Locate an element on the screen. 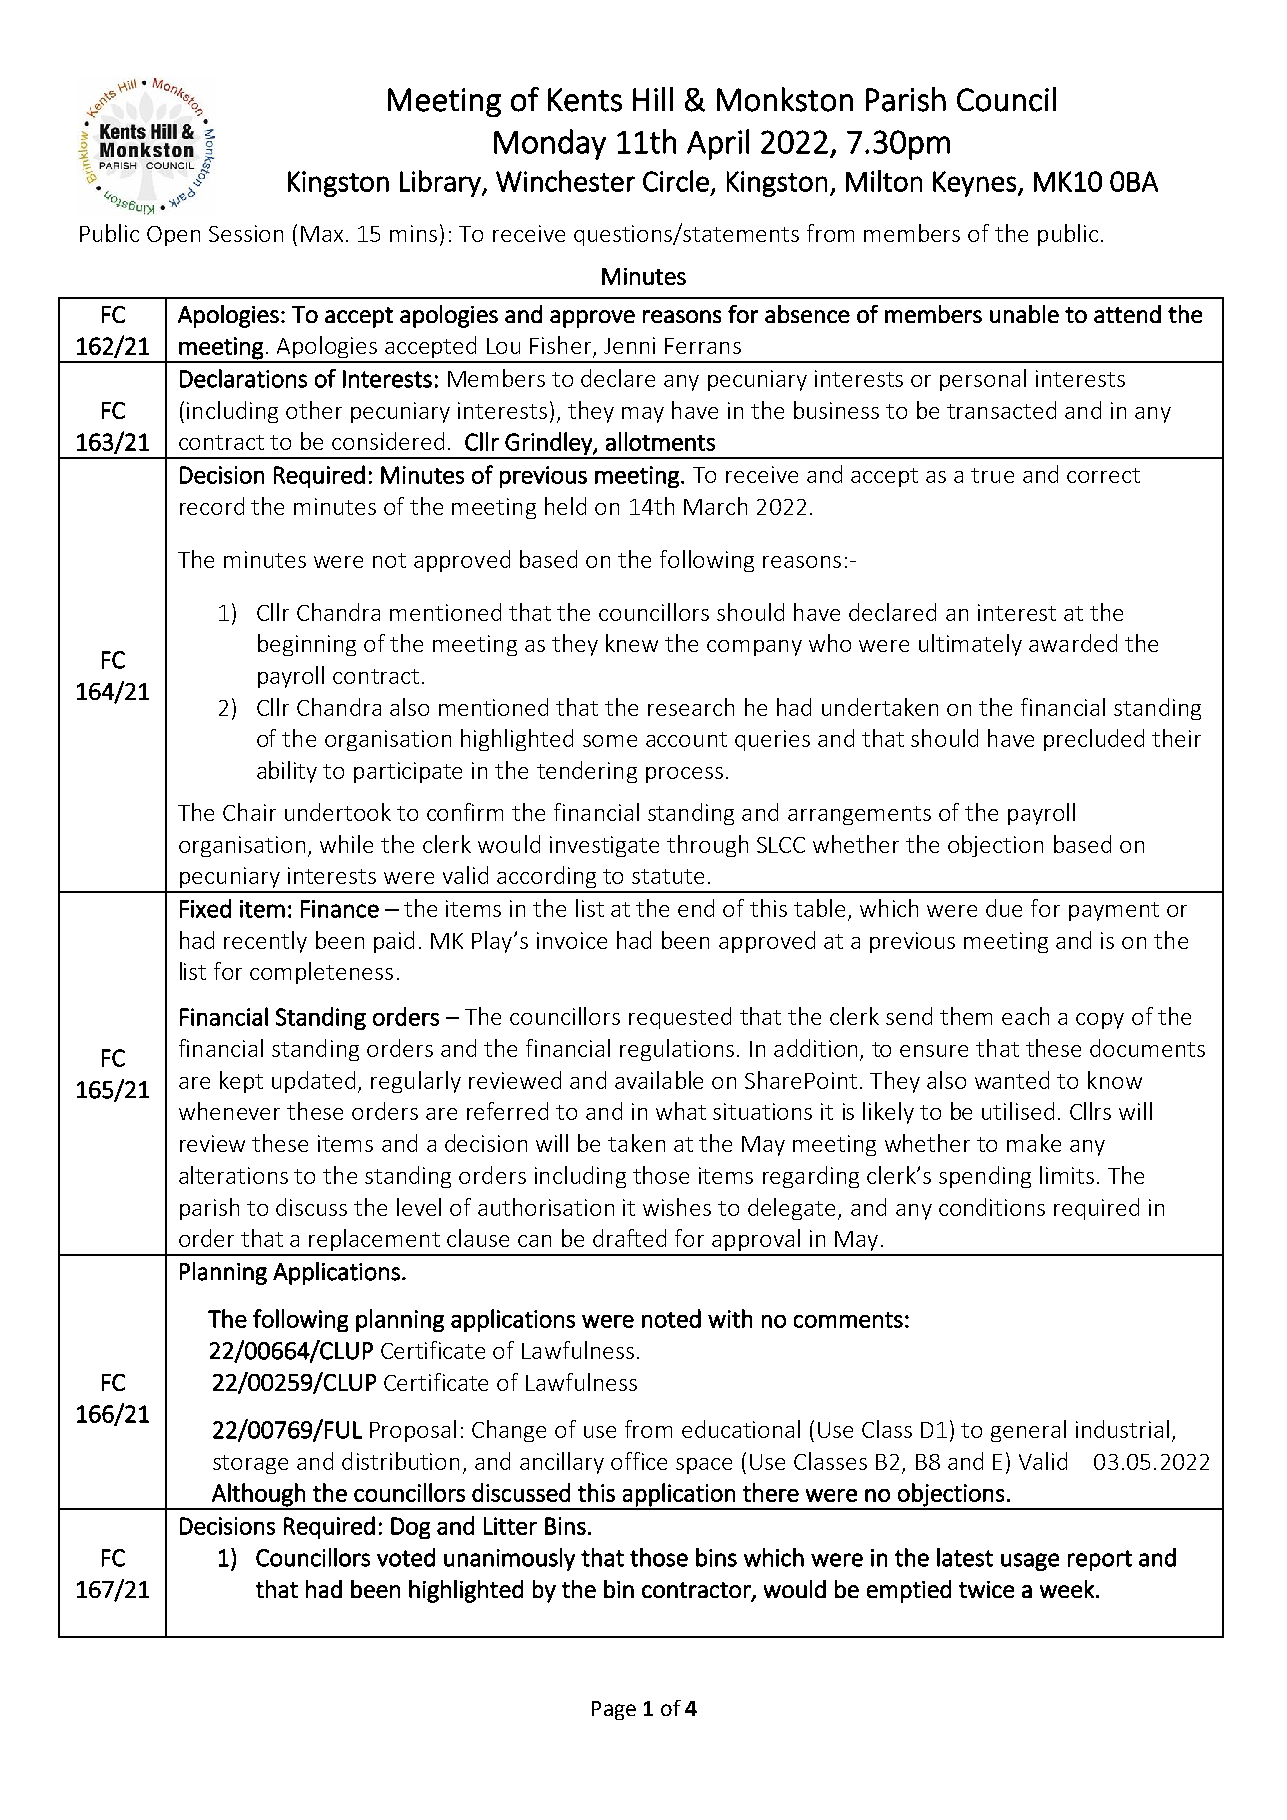 The height and width of the screenshot is (1820, 1287). Keynes is located at coordinates (974, 184).
